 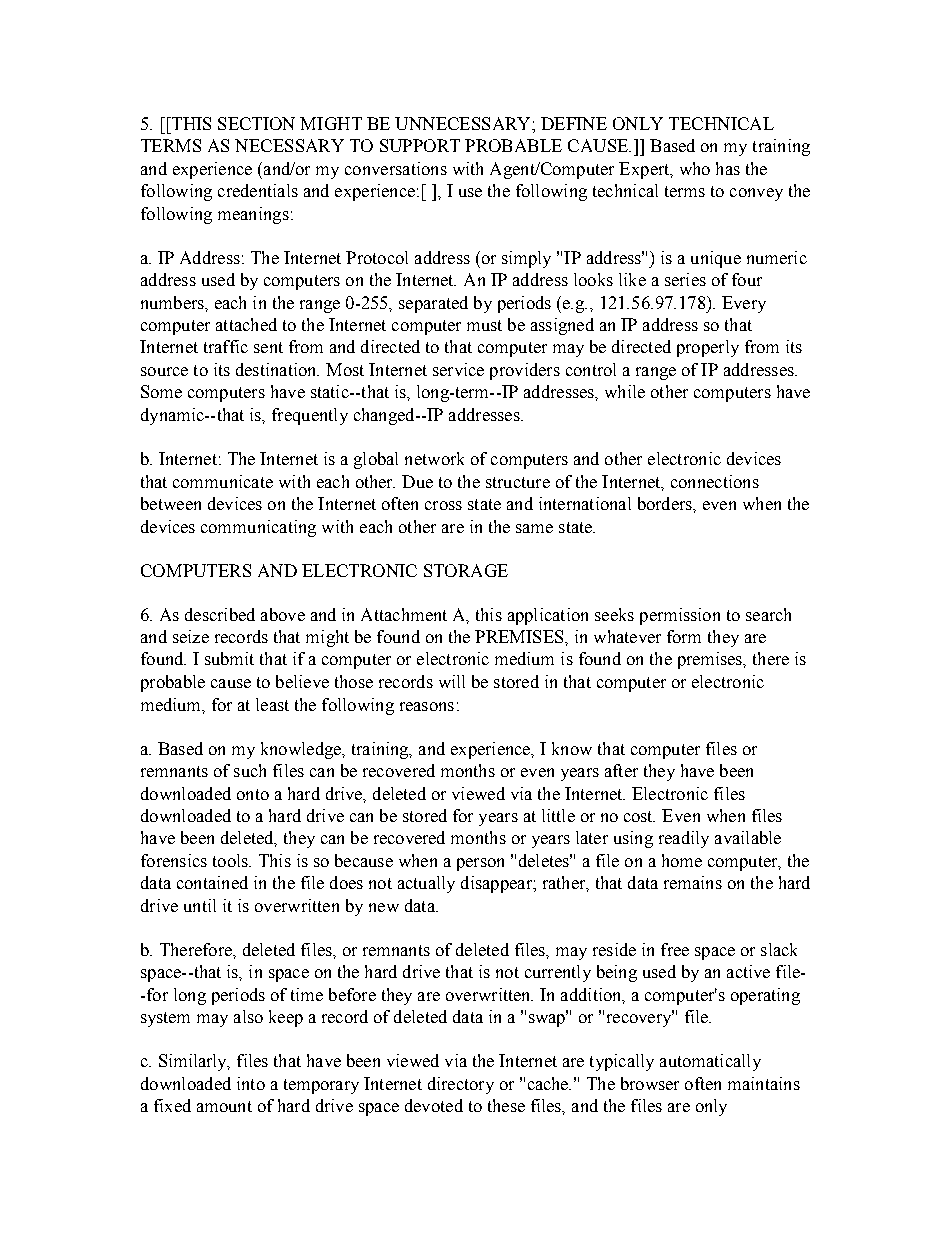 What do you see at coordinates (420, 145) in the document?
I see `SUPPORT` at bounding box center [420, 145].
